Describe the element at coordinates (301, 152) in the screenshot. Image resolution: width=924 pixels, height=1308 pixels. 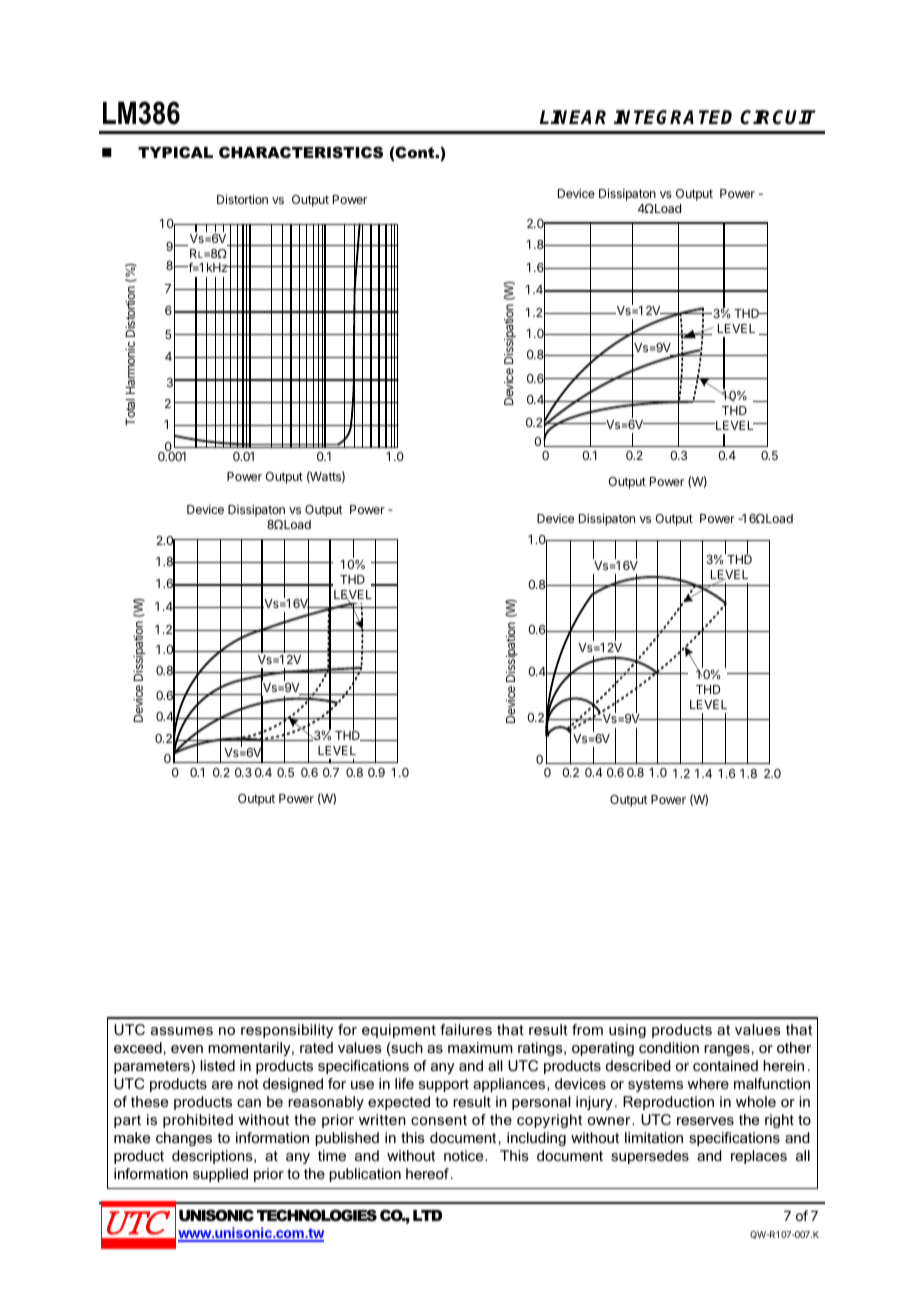
I see `CHARACTERISTICS` at that location.
